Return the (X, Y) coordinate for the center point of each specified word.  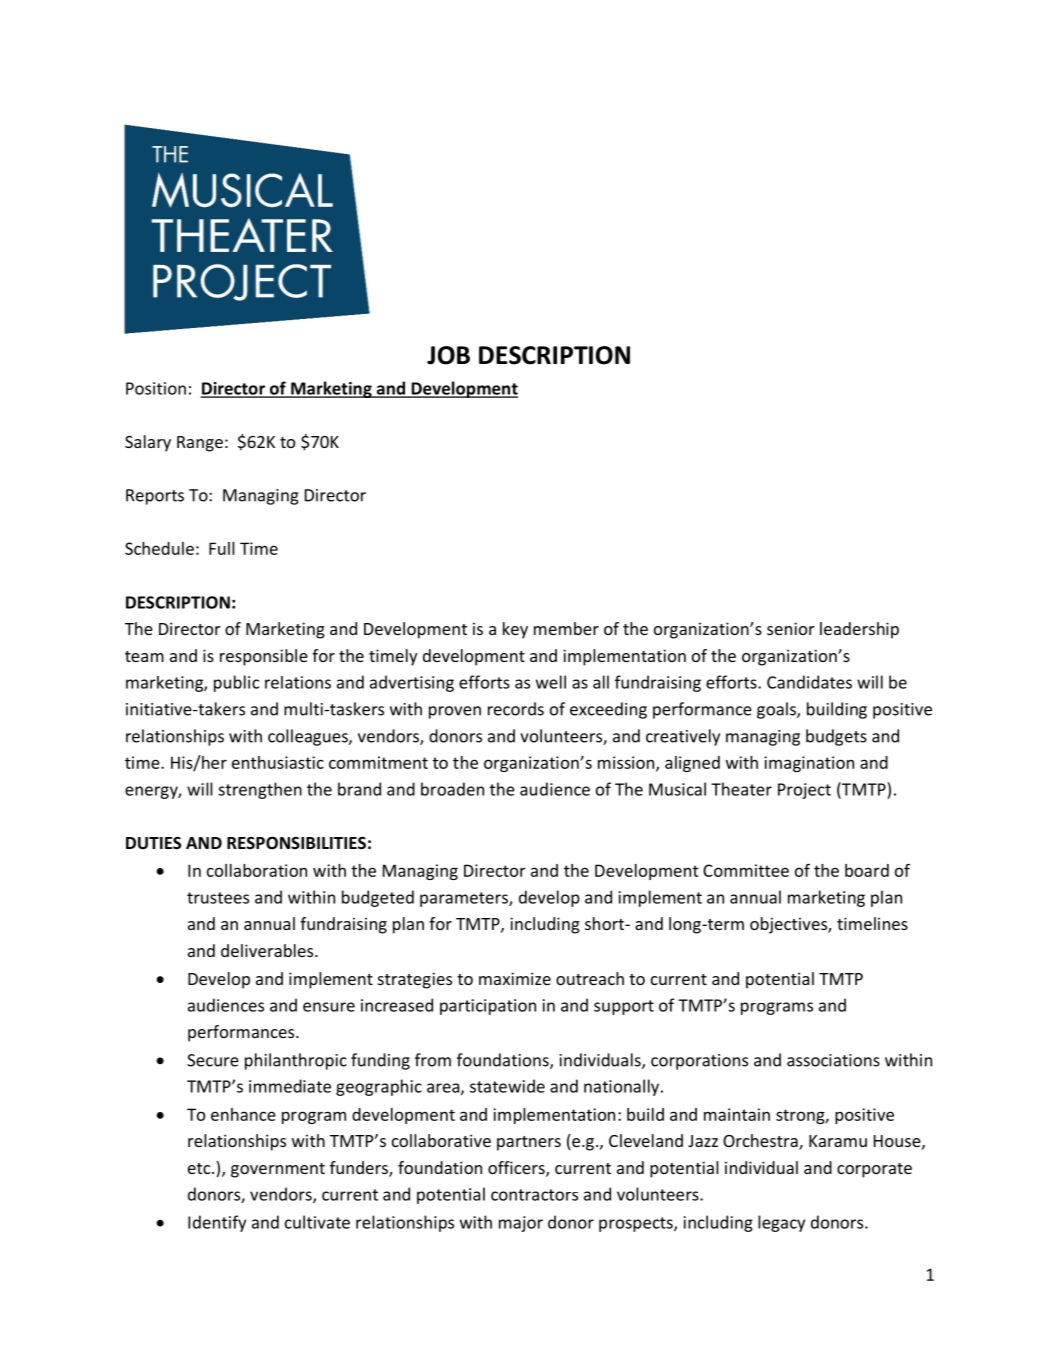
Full (222, 548)
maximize (515, 978)
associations (833, 1060)
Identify (217, 1223)
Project (804, 791)
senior (791, 628)
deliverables (268, 950)
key (515, 630)
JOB (448, 355)
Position (156, 388)
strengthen (260, 790)
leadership (859, 630)
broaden (452, 789)
